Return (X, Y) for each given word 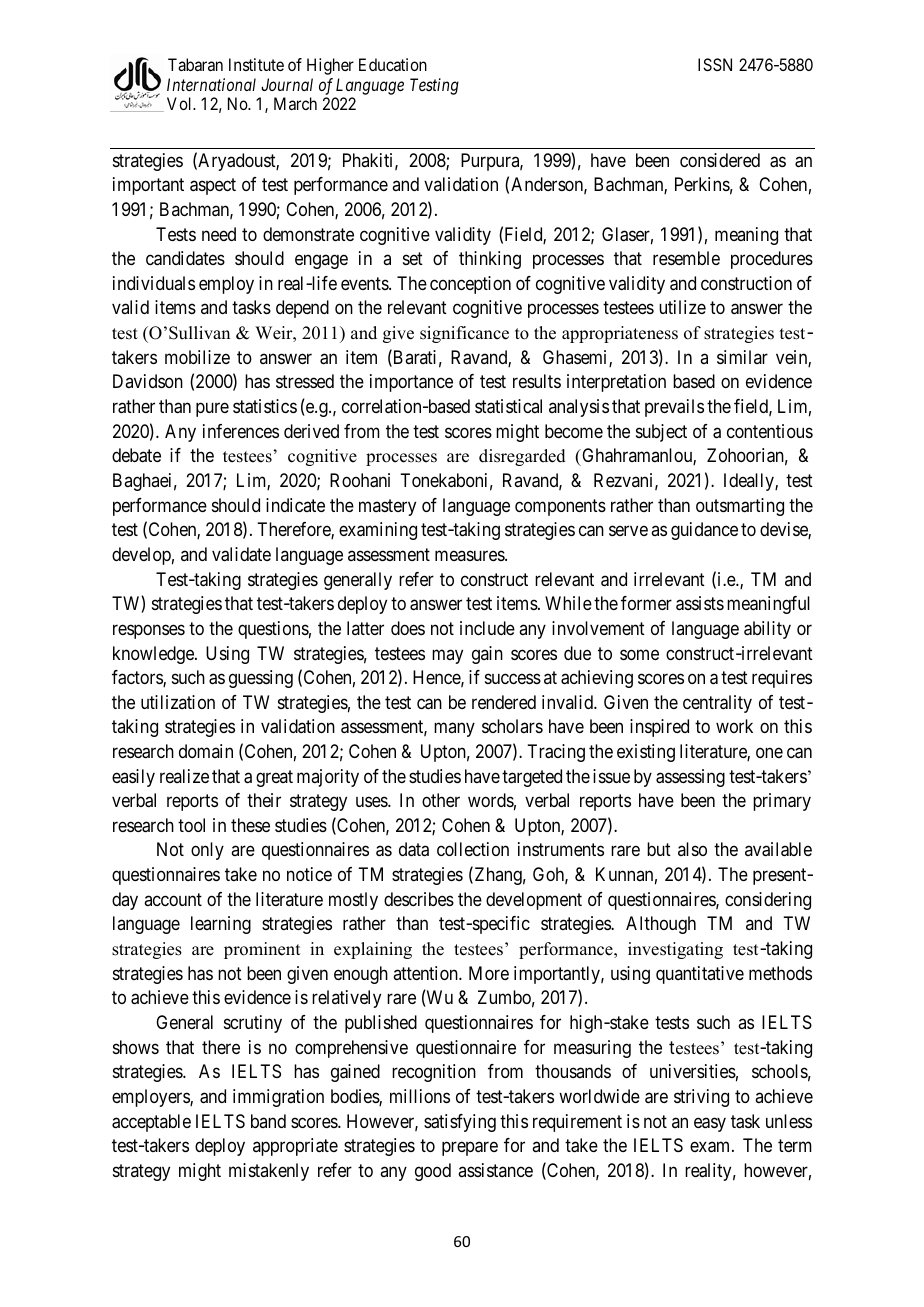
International (211, 84)
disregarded (522, 457)
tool (191, 825)
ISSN (715, 64)
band (268, 1121)
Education (393, 64)
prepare (470, 1149)
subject (661, 433)
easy (710, 1124)
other (441, 800)
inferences (241, 431)
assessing (690, 778)
